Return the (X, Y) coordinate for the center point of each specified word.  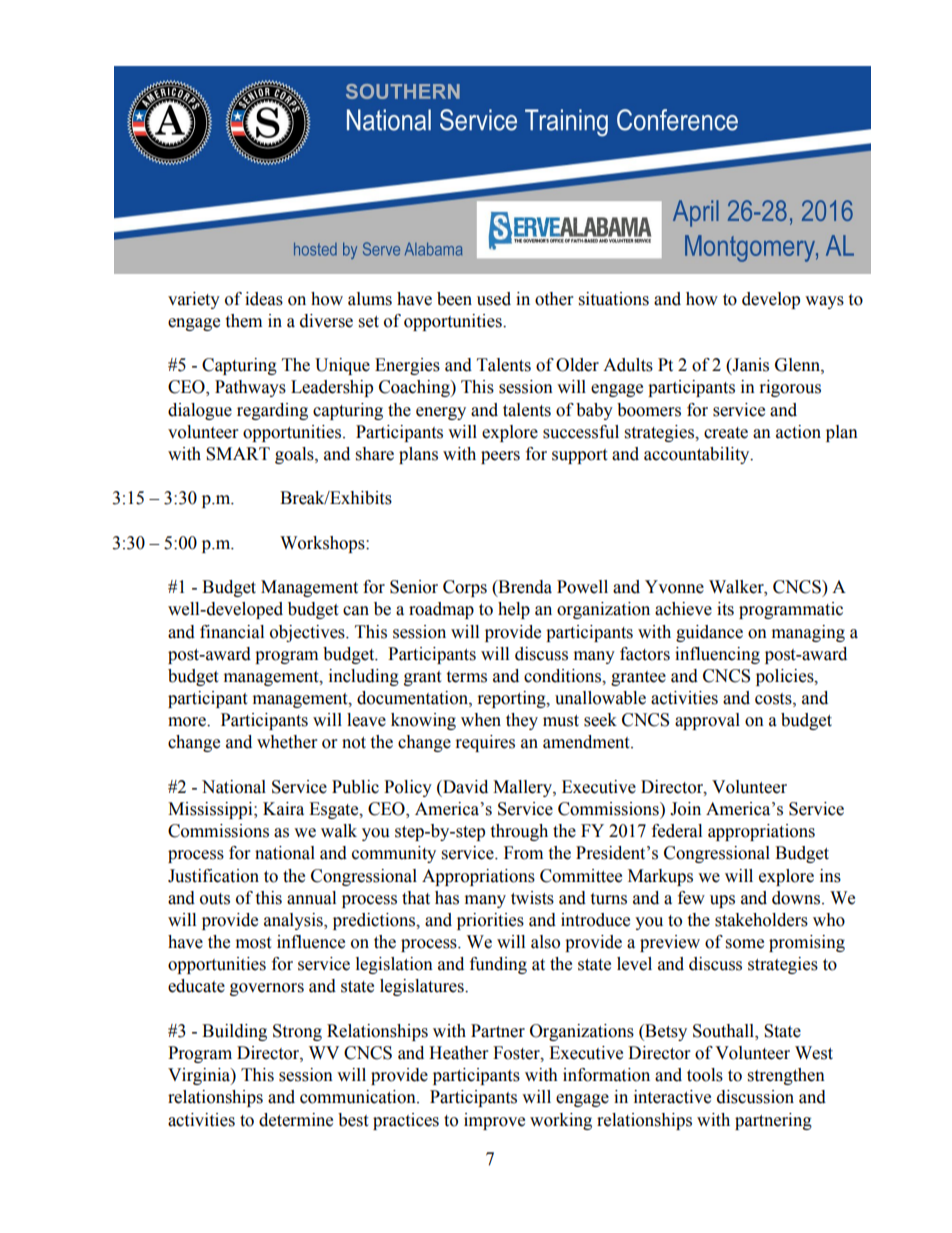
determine (296, 1120)
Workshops (323, 544)
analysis (294, 921)
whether (287, 742)
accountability (698, 455)
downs (797, 898)
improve (494, 1121)
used (494, 299)
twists (532, 898)
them (243, 321)
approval (707, 721)
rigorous (790, 388)
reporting (513, 699)
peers (500, 457)
